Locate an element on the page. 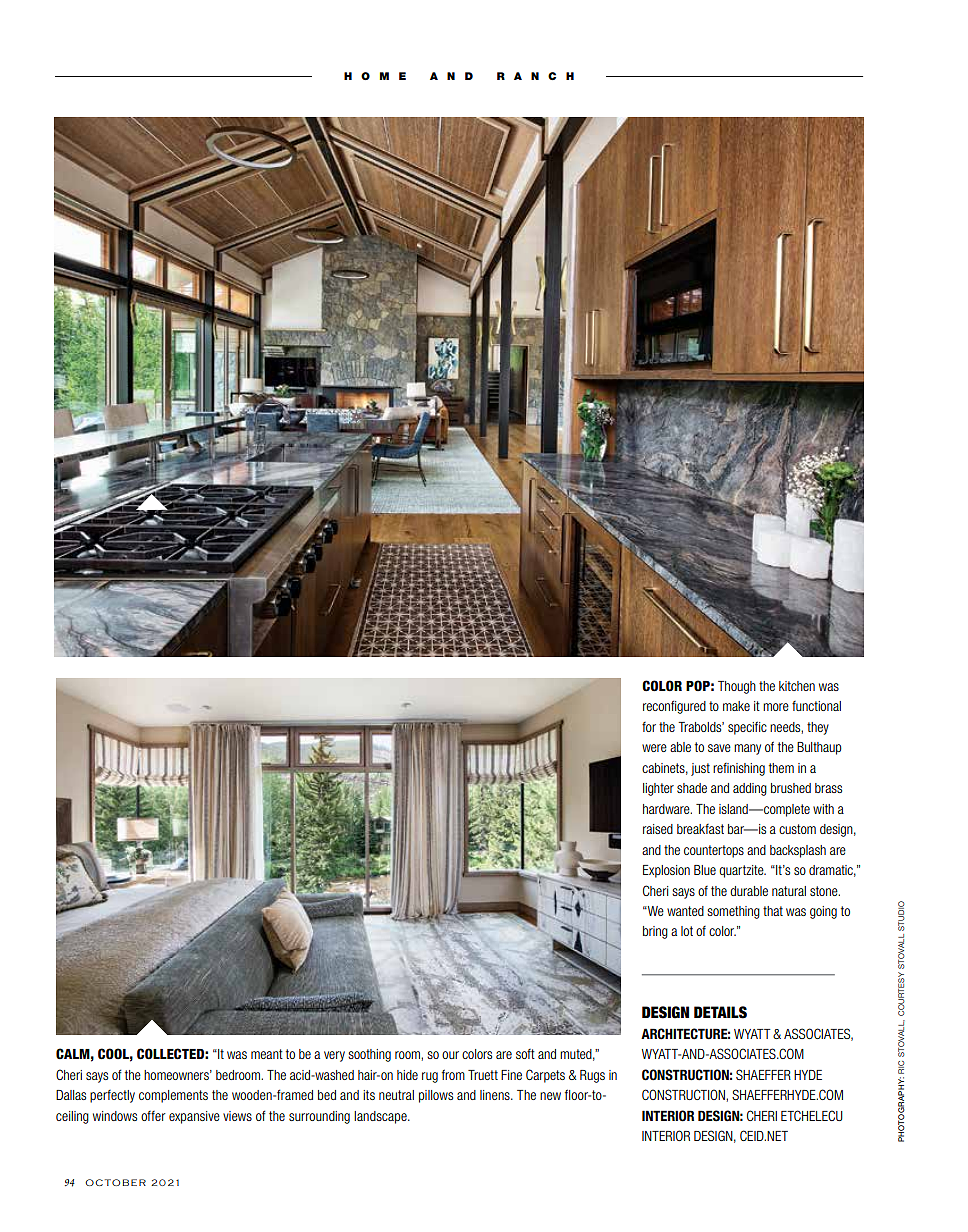 This document has height=1232, width=968. make is located at coordinates (736, 706).
